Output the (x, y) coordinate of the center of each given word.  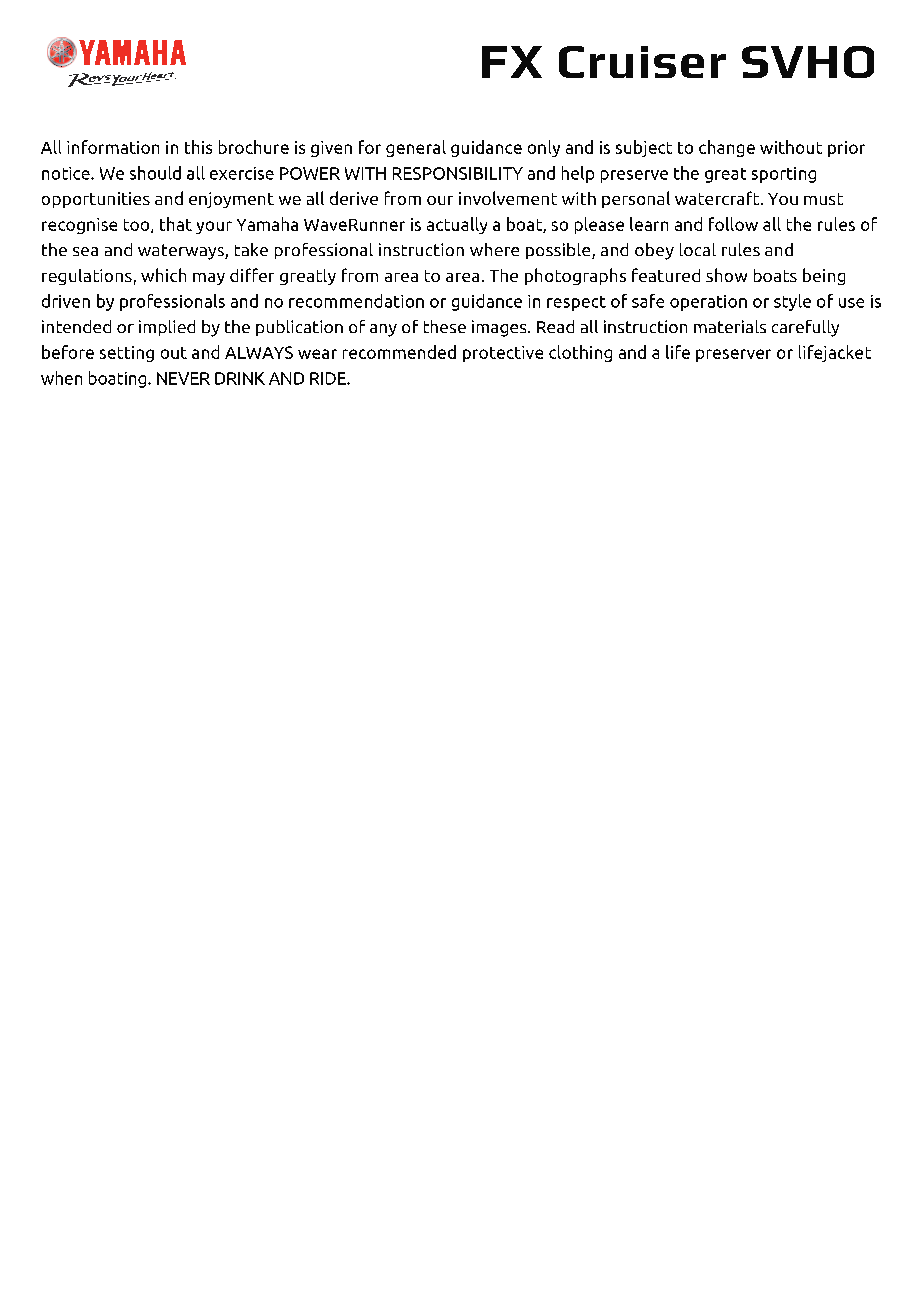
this (198, 147)
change (727, 148)
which (163, 275)
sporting (784, 175)
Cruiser (642, 62)
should (155, 173)
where (494, 249)
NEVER (183, 378)
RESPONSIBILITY (458, 173)
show (726, 275)
